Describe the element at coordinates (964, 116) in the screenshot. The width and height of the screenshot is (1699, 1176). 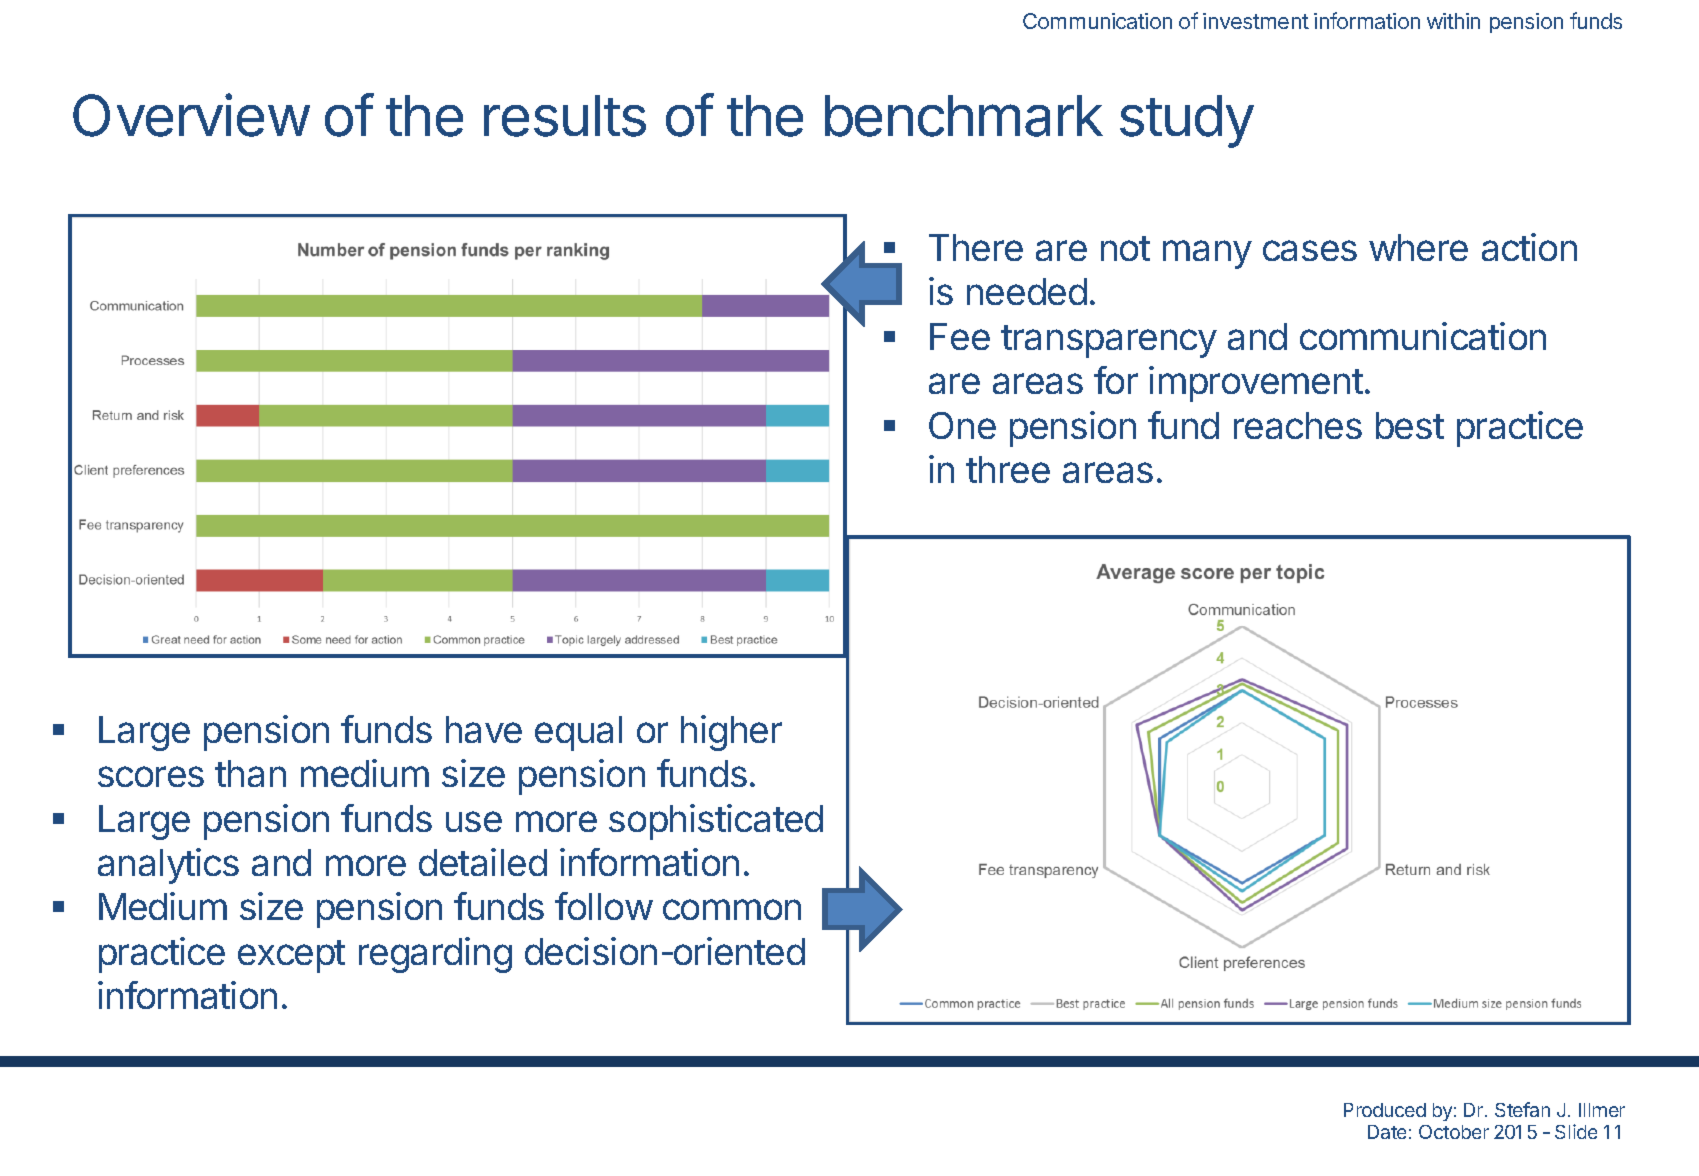
I see `benchmark` at that location.
